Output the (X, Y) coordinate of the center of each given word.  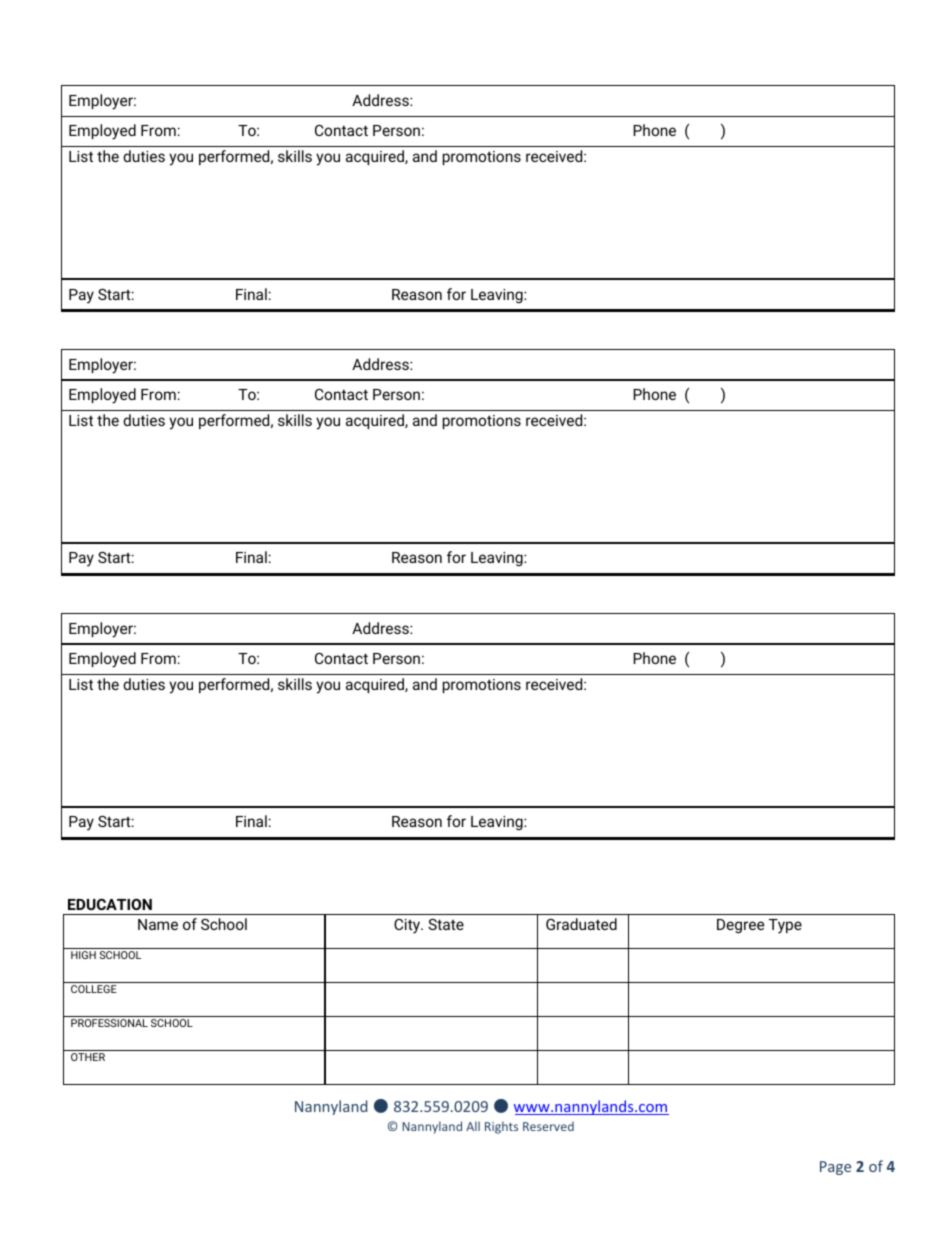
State (446, 924)
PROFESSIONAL (109, 1023)
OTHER (88, 1057)
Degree (740, 926)
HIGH (83, 955)
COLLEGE (94, 989)
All (473, 1126)
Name (158, 924)
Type (785, 926)
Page (835, 1168)
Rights (501, 1127)
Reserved (548, 1126)
